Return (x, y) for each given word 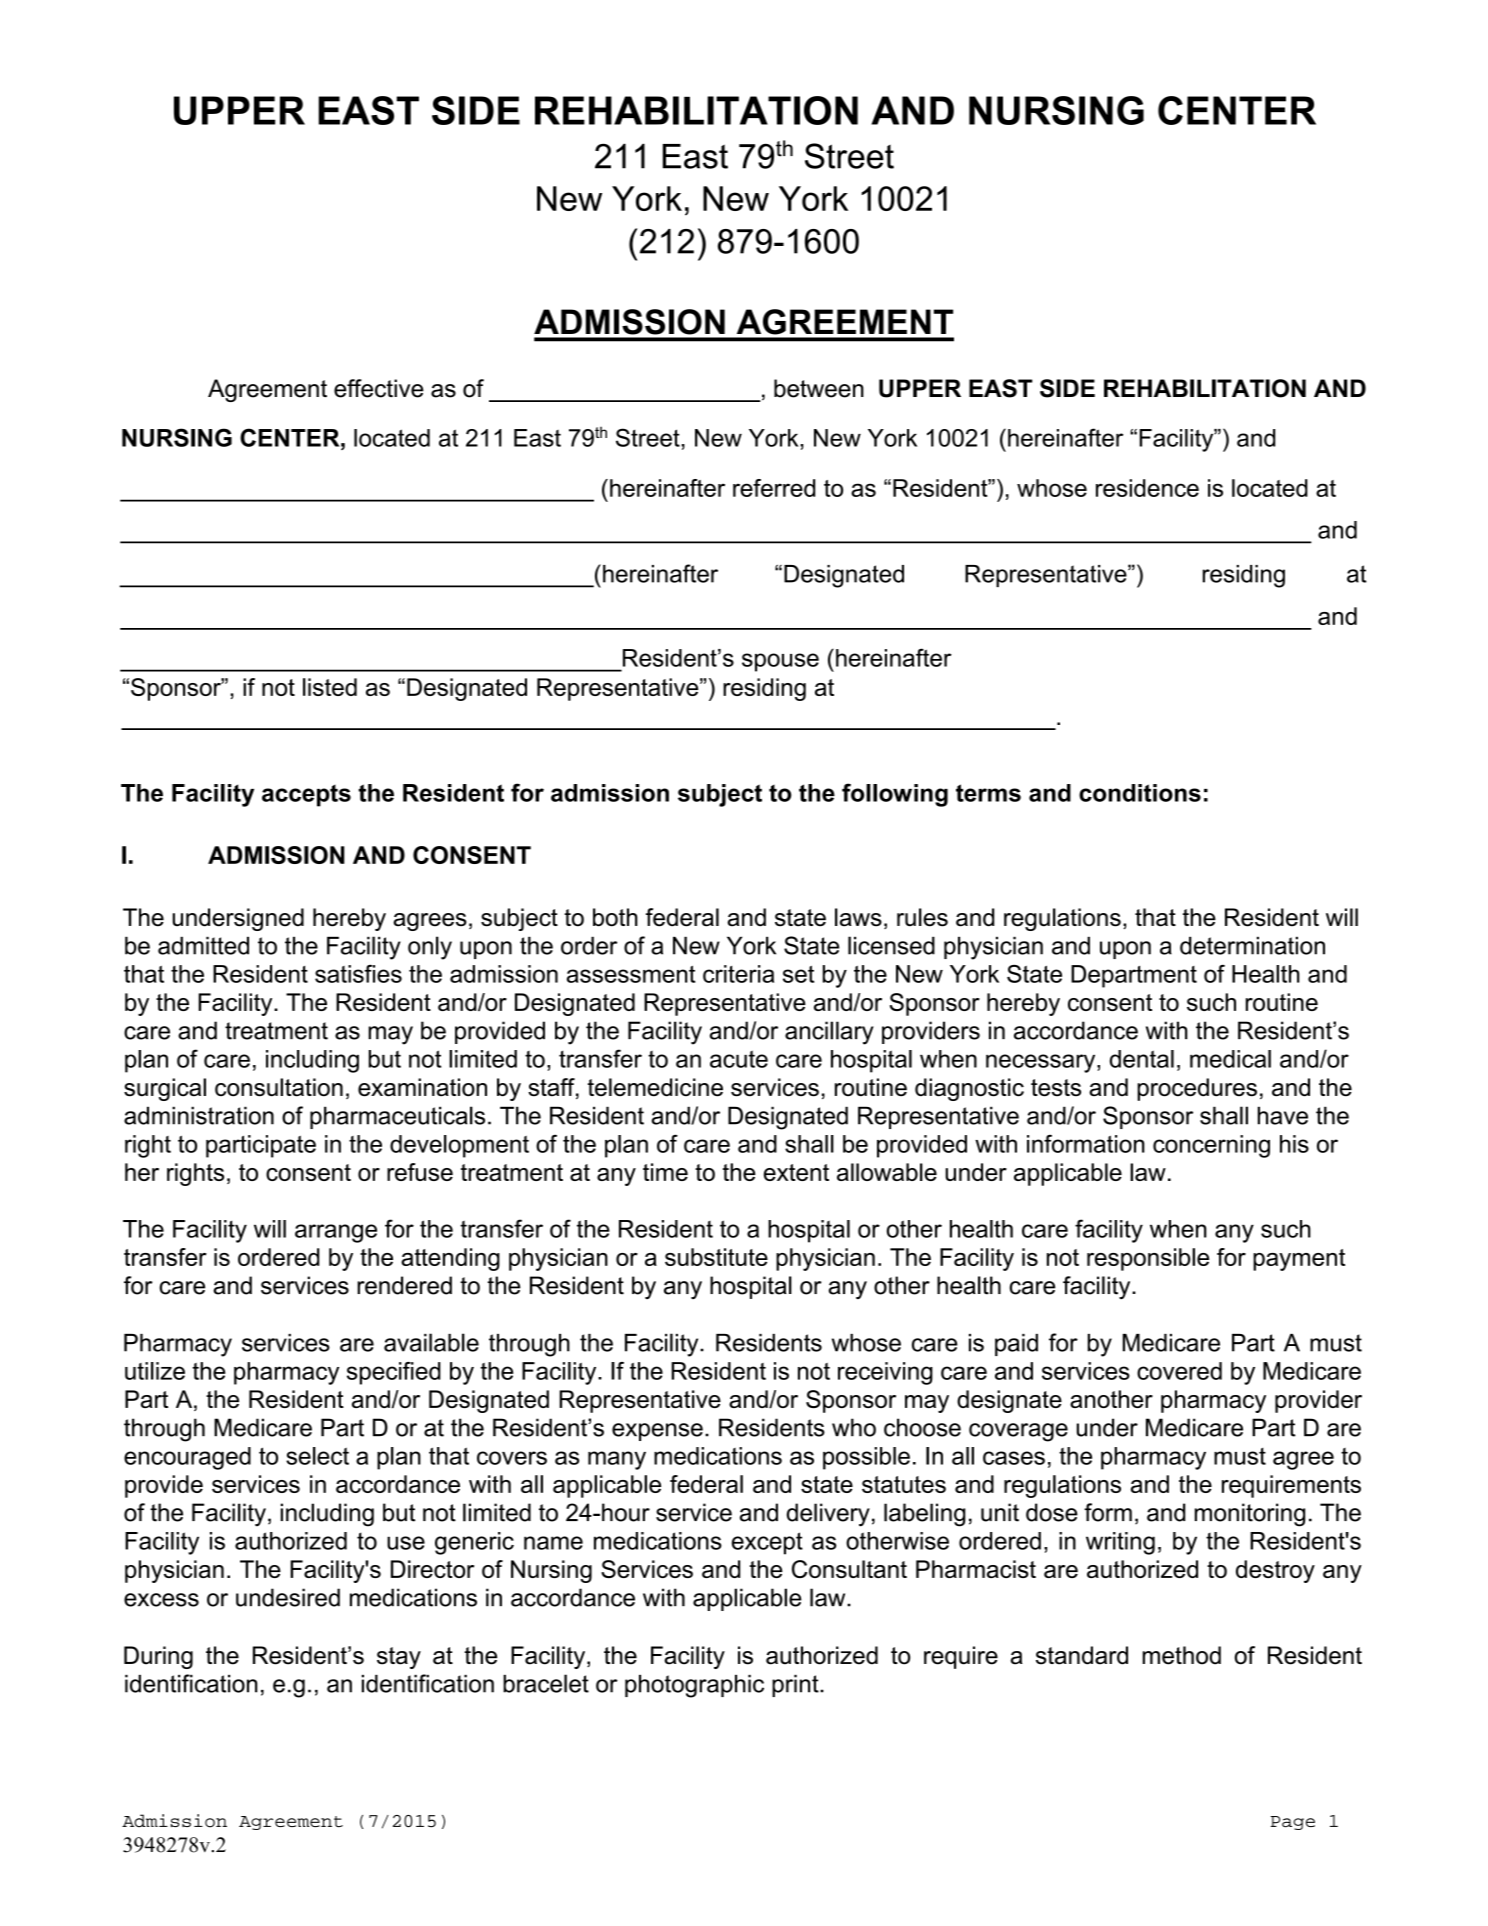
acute (739, 1059)
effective (379, 388)
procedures (1197, 1089)
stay (399, 1658)
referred (774, 488)
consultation (279, 1087)
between (819, 388)
